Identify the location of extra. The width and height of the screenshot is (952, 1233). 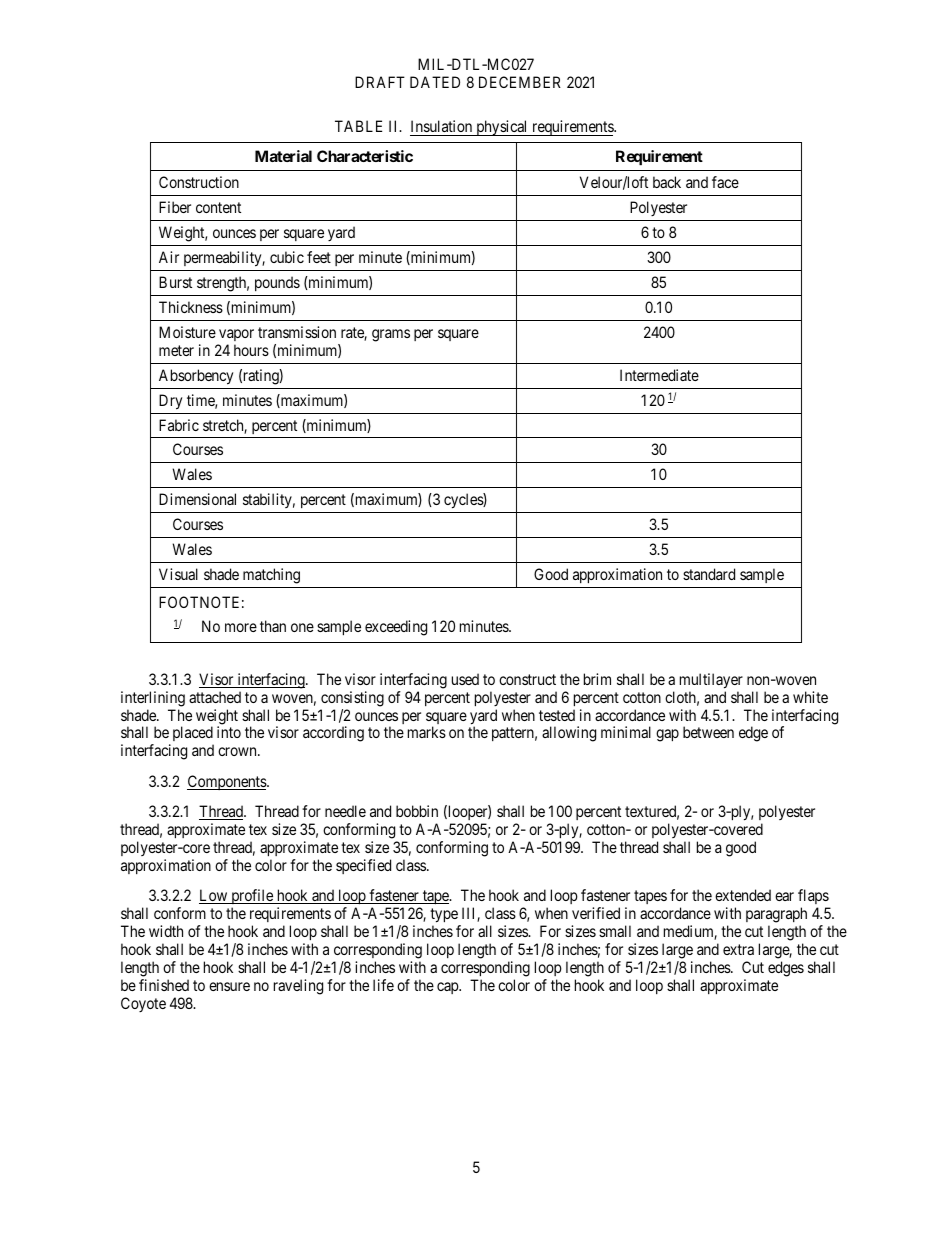
(738, 949).
